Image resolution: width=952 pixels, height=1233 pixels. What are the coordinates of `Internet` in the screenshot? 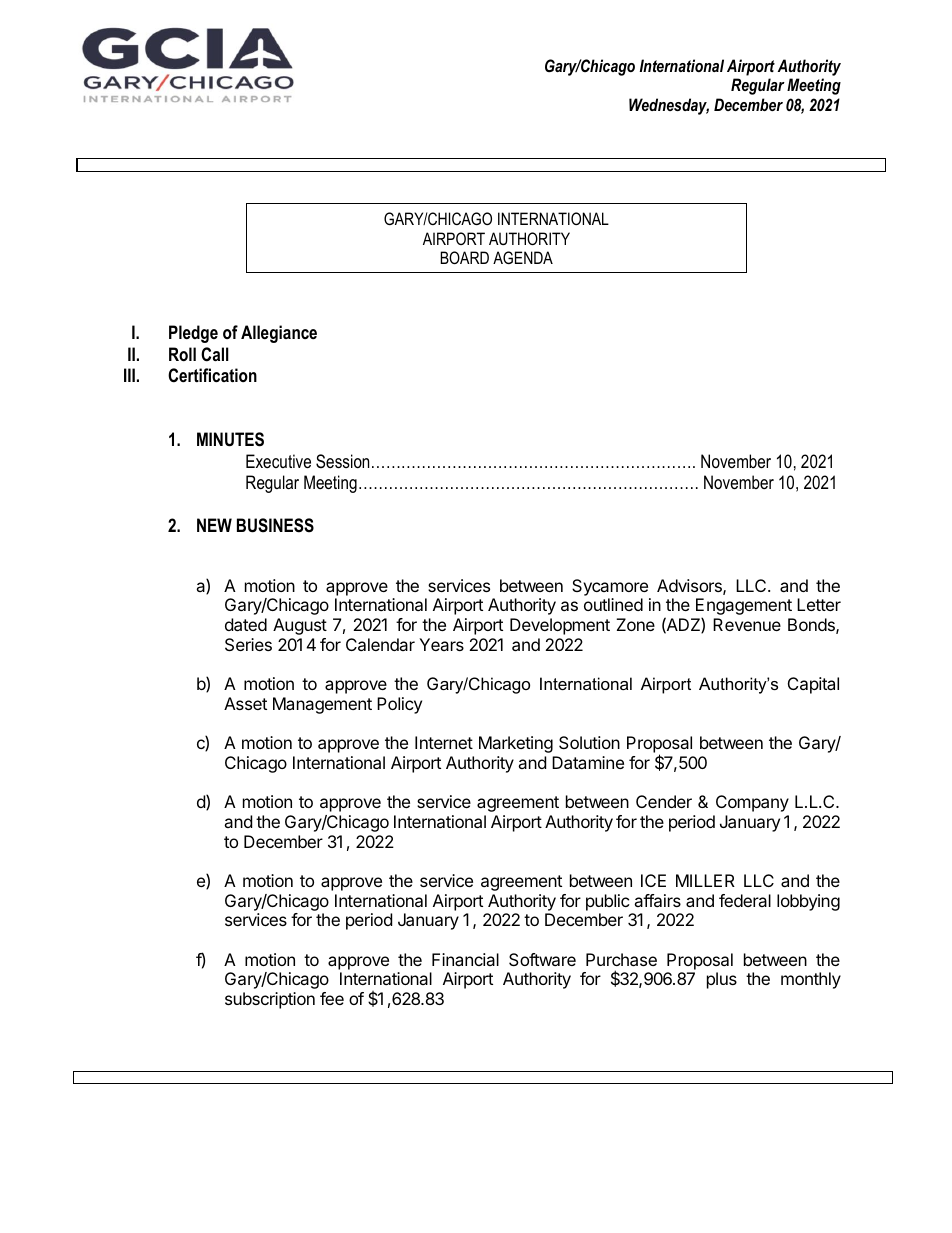 It's located at (444, 742).
